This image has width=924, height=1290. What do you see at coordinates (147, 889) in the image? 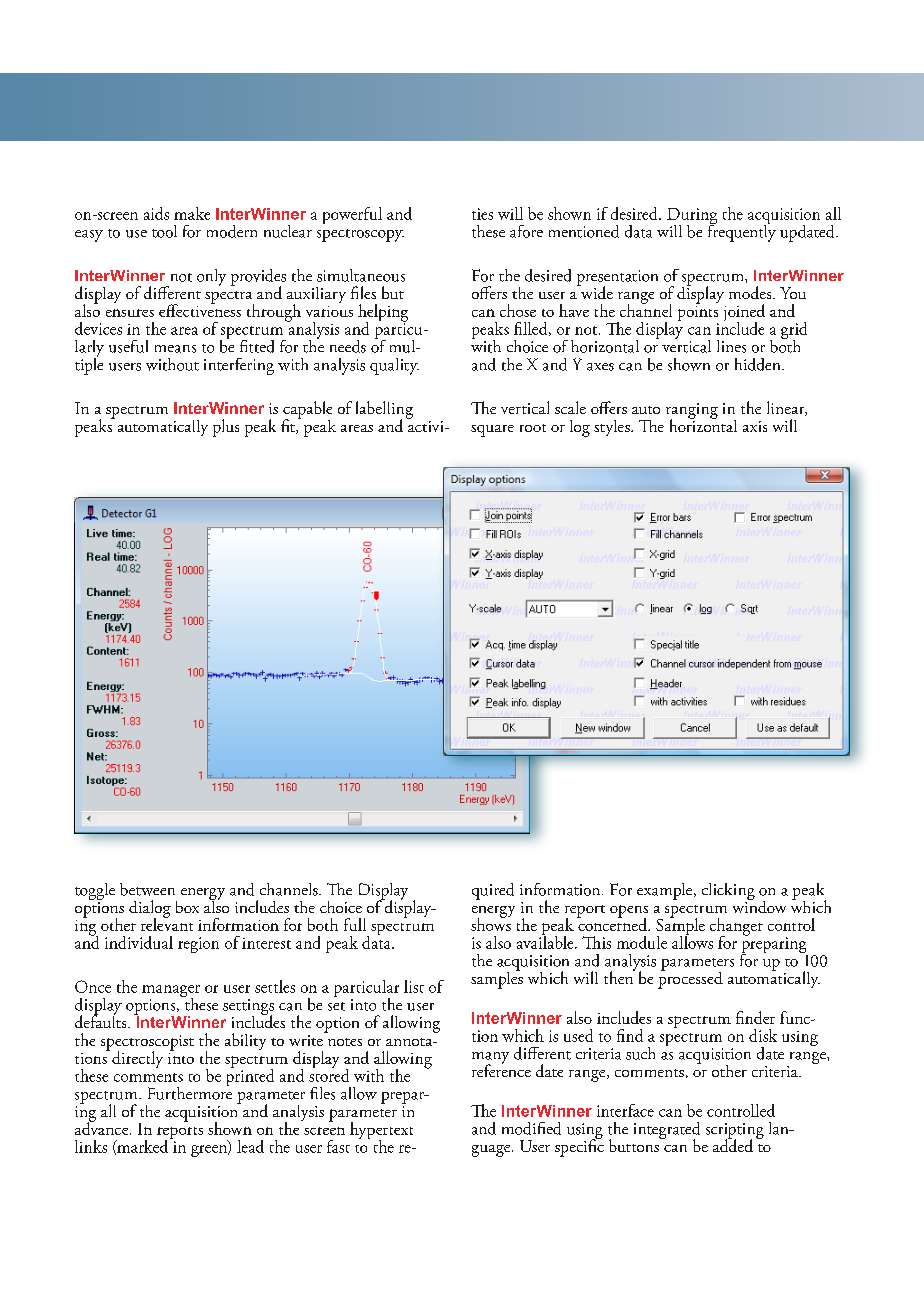
I see `between` at bounding box center [147, 889].
